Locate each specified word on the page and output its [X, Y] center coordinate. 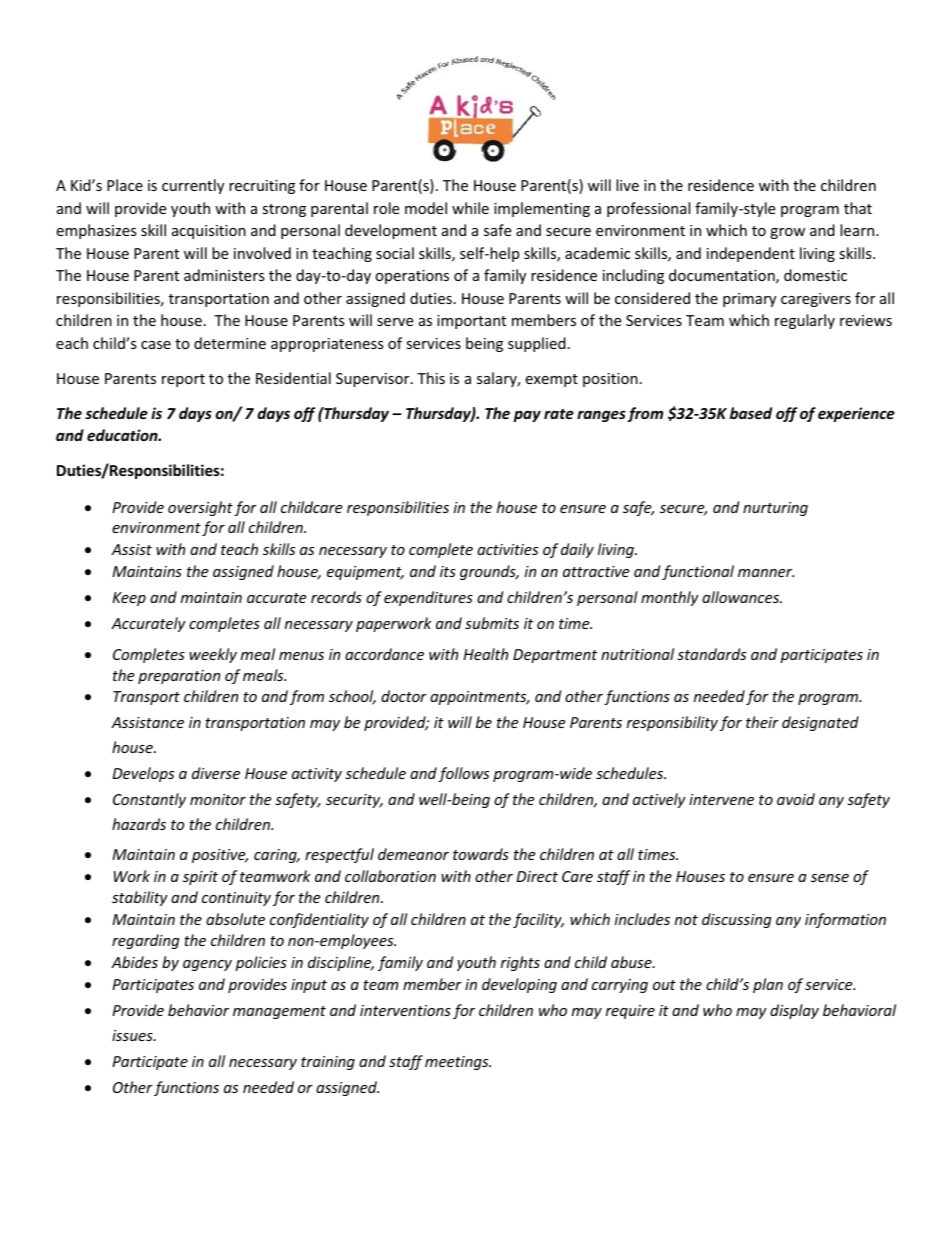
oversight [200, 508]
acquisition [209, 232]
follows [463, 774]
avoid [796, 799]
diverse [216, 773]
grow [787, 233]
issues [133, 1035]
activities [507, 549]
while [470, 208]
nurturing [775, 509]
